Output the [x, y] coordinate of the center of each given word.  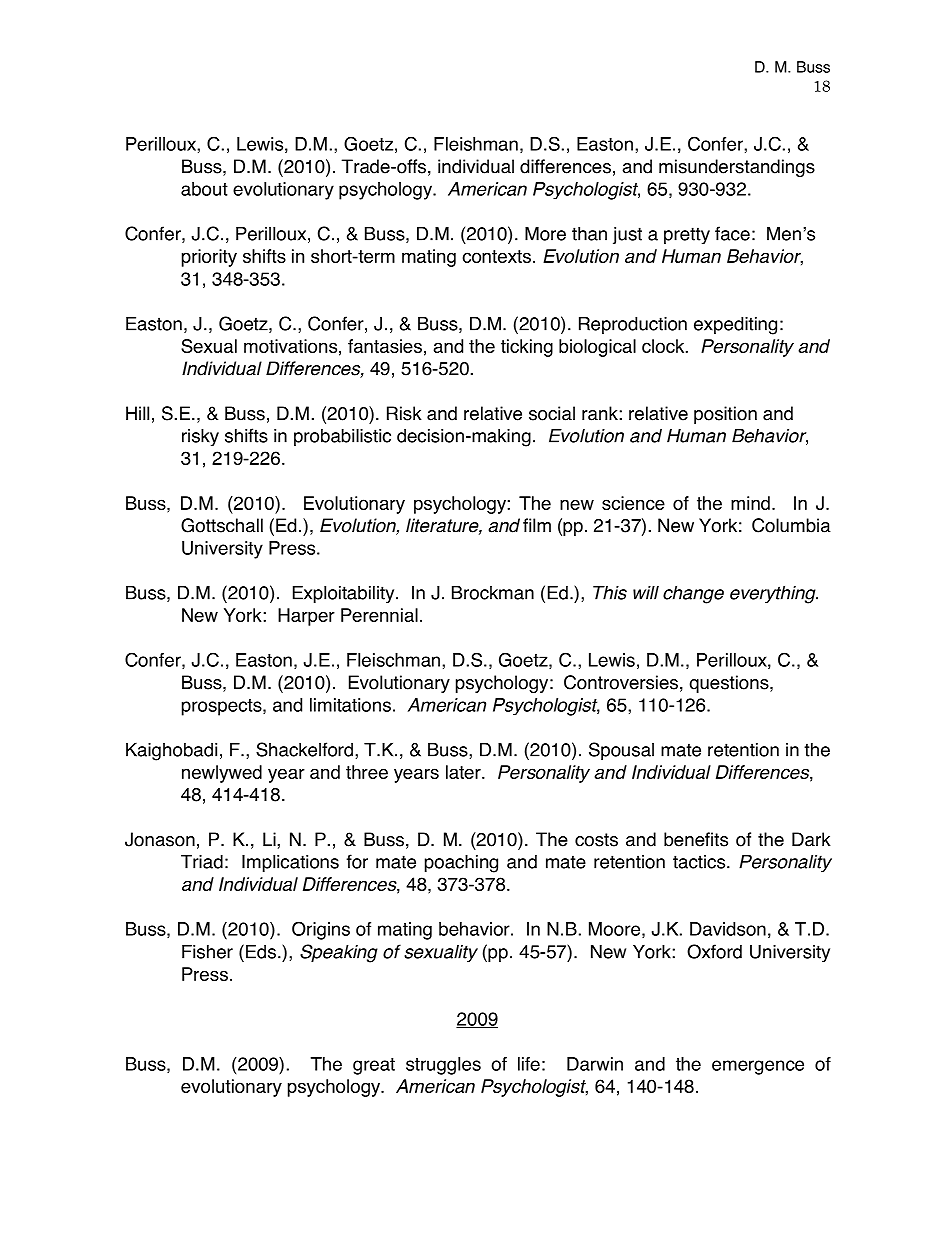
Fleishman [476, 144]
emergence [758, 1067]
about [204, 189]
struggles [443, 1066]
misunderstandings [737, 168]
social [552, 413]
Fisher [207, 951]
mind [750, 503]
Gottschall [222, 525]
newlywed [222, 774]
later [464, 772]
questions [730, 684]
